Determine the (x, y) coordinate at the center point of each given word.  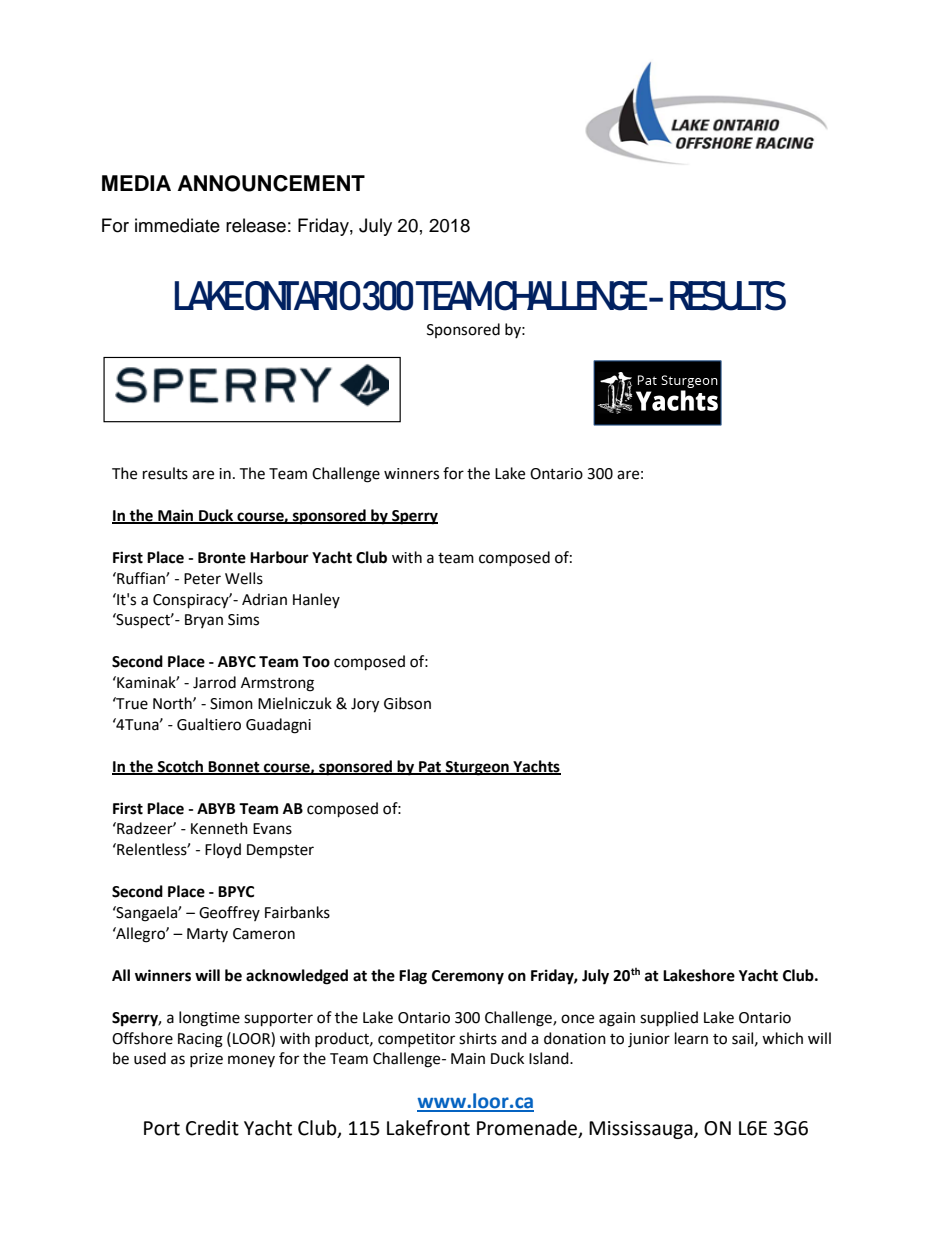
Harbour (279, 557)
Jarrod (214, 682)
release (256, 225)
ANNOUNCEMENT (271, 183)
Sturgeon (477, 768)
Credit (212, 1128)
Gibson (407, 703)
